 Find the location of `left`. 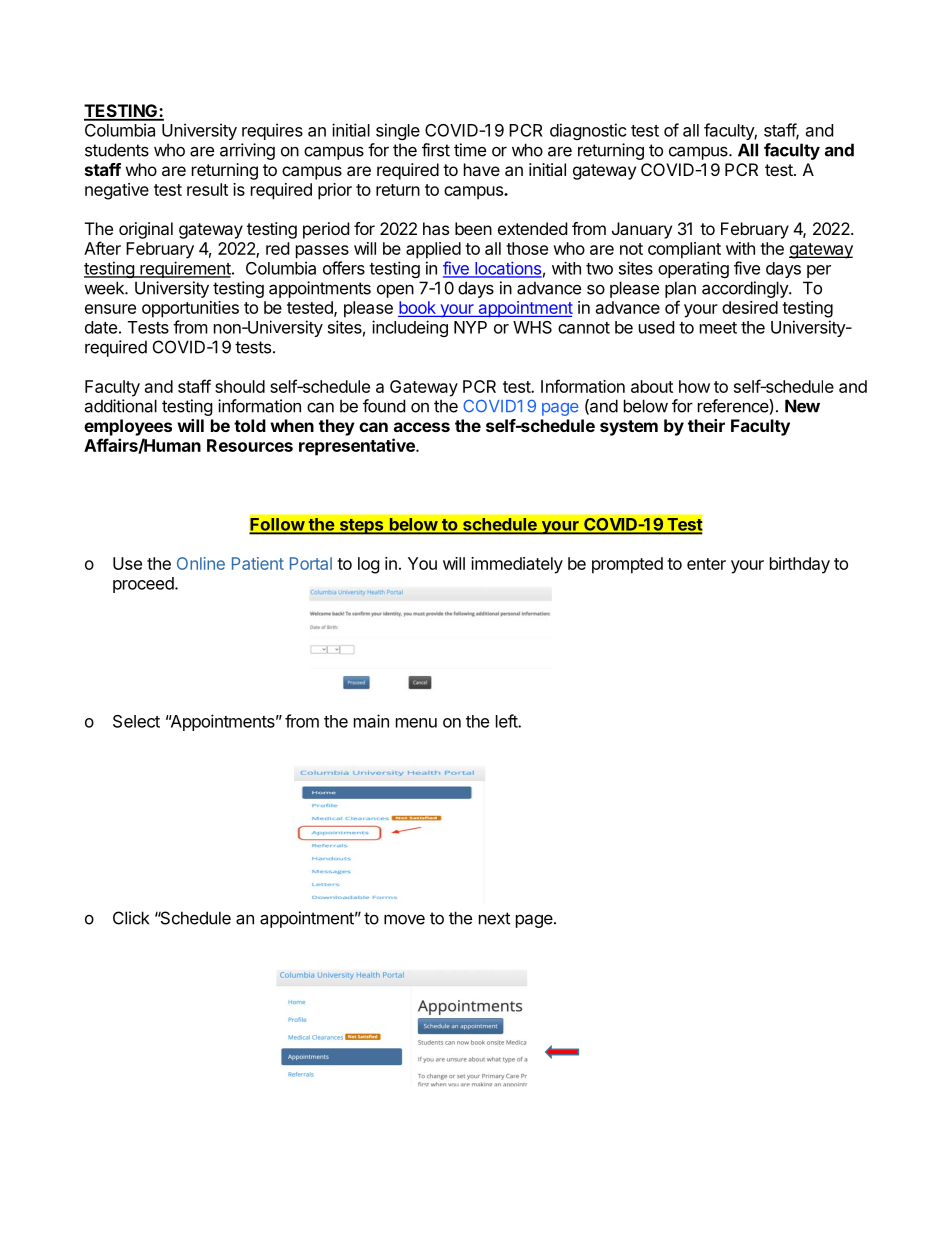

left is located at coordinates (507, 721).
